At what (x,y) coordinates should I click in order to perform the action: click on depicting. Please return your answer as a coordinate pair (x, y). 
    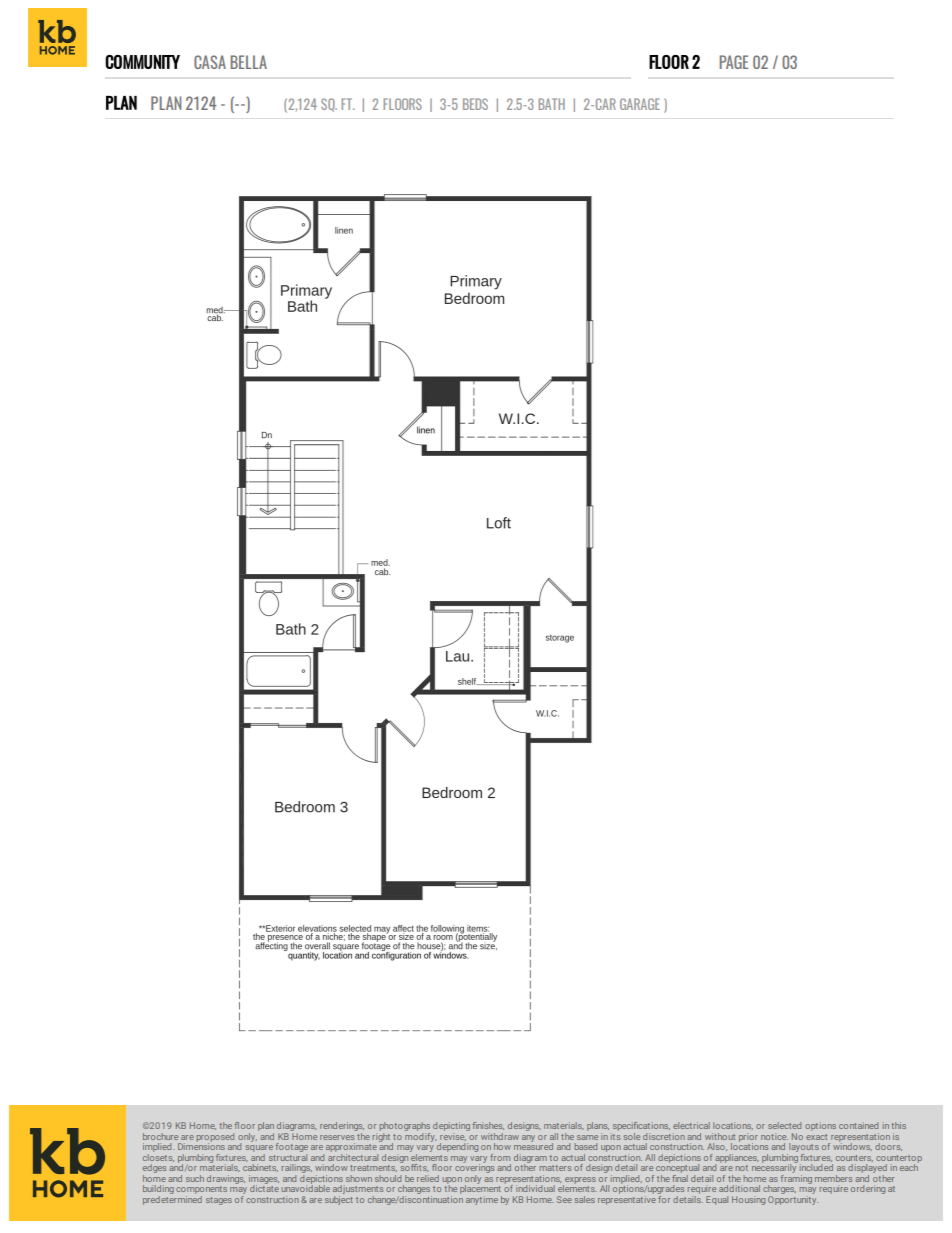
    Looking at the image, I should click on (451, 1126).
